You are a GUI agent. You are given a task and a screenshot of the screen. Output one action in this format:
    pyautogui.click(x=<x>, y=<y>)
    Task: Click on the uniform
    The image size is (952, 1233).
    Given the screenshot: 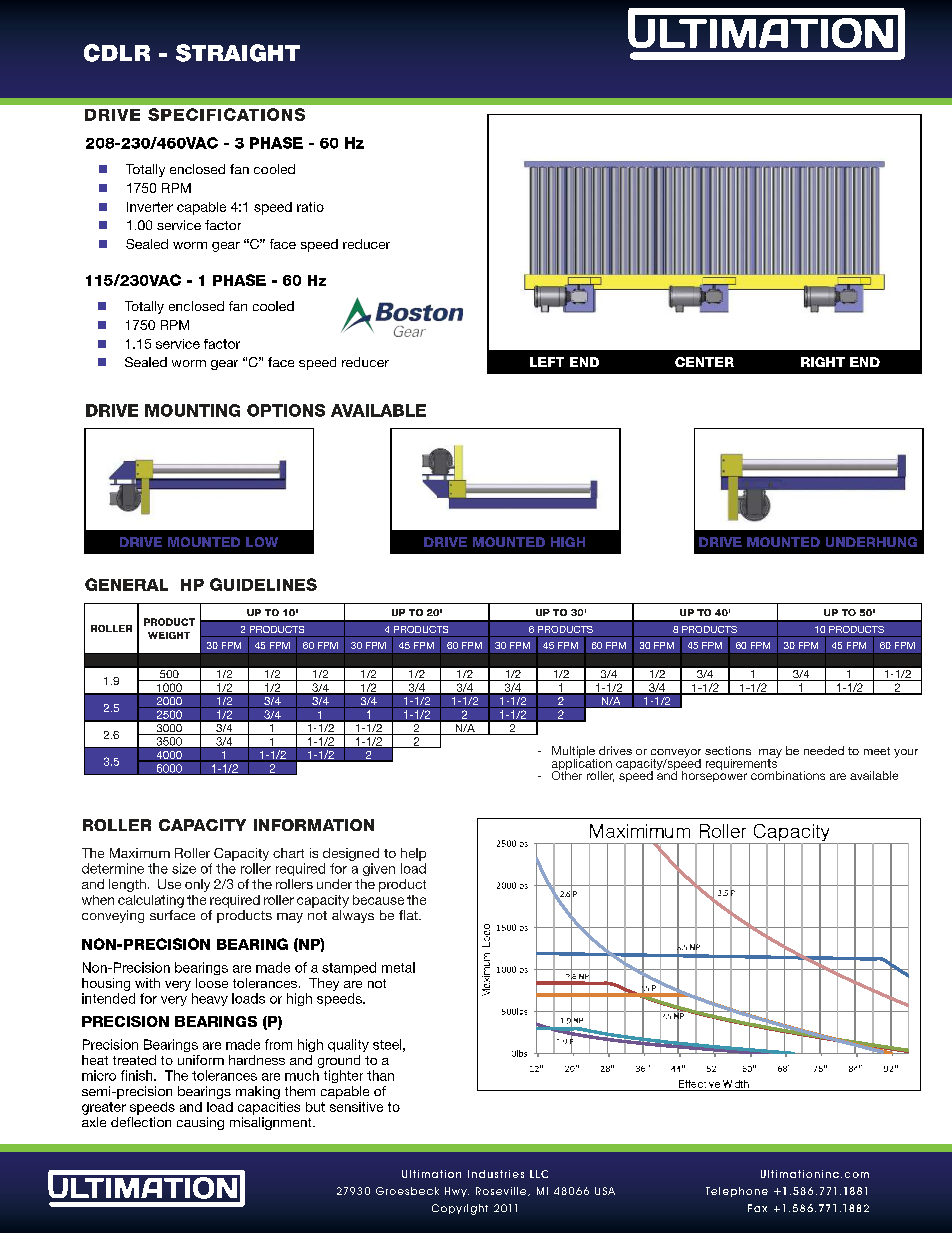 What is the action you would take?
    pyautogui.click(x=201, y=1060)
